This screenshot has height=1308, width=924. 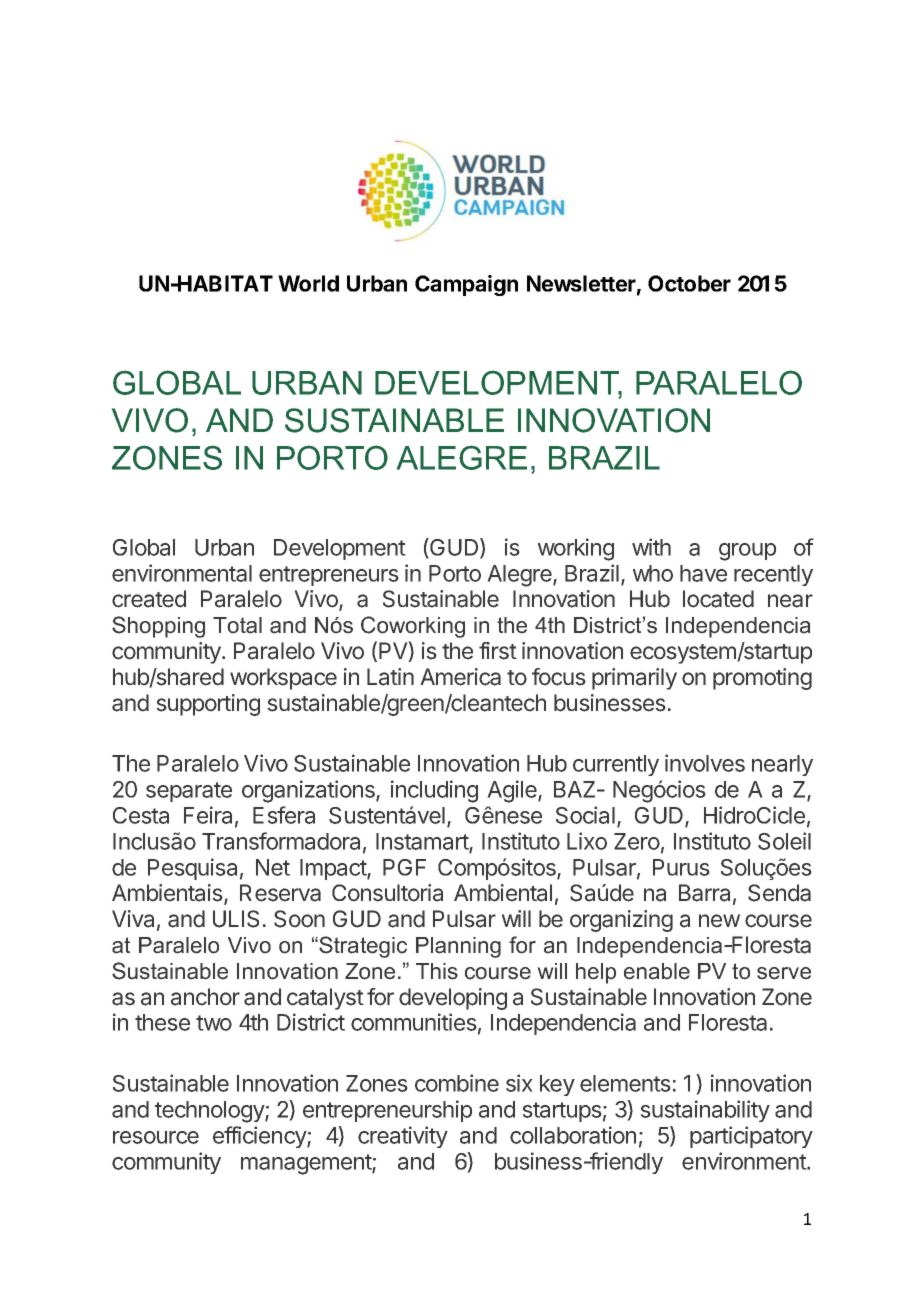 I want to click on with, so click(x=651, y=547).
